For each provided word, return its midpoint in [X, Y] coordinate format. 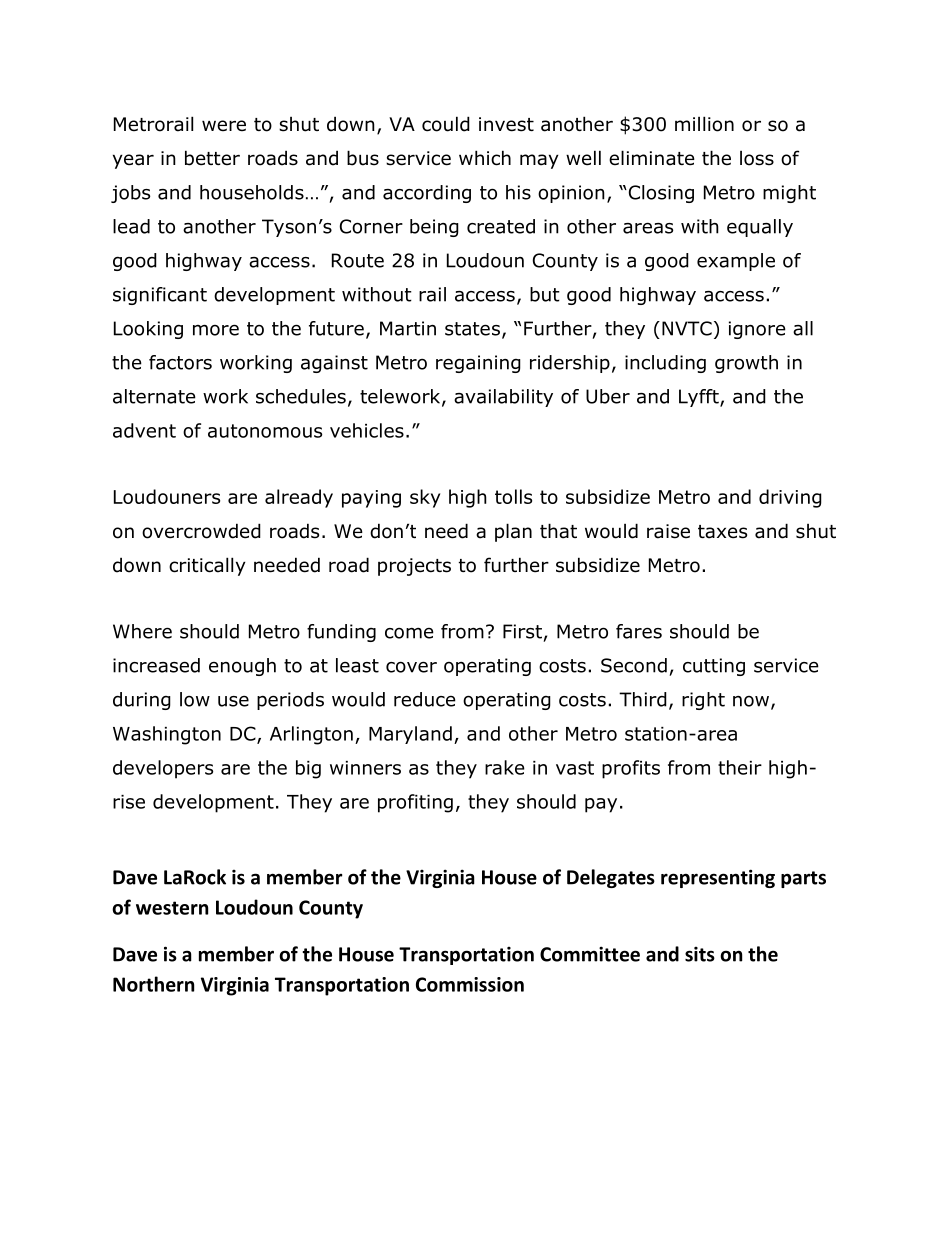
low [195, 699]
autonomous [265, 431]
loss [757, 158]
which [485, 158]
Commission [470, 984]
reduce [425, 699]
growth [746, 364]
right [703, 701]
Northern [153, 984]
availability [503, 398]
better [212, 158]
